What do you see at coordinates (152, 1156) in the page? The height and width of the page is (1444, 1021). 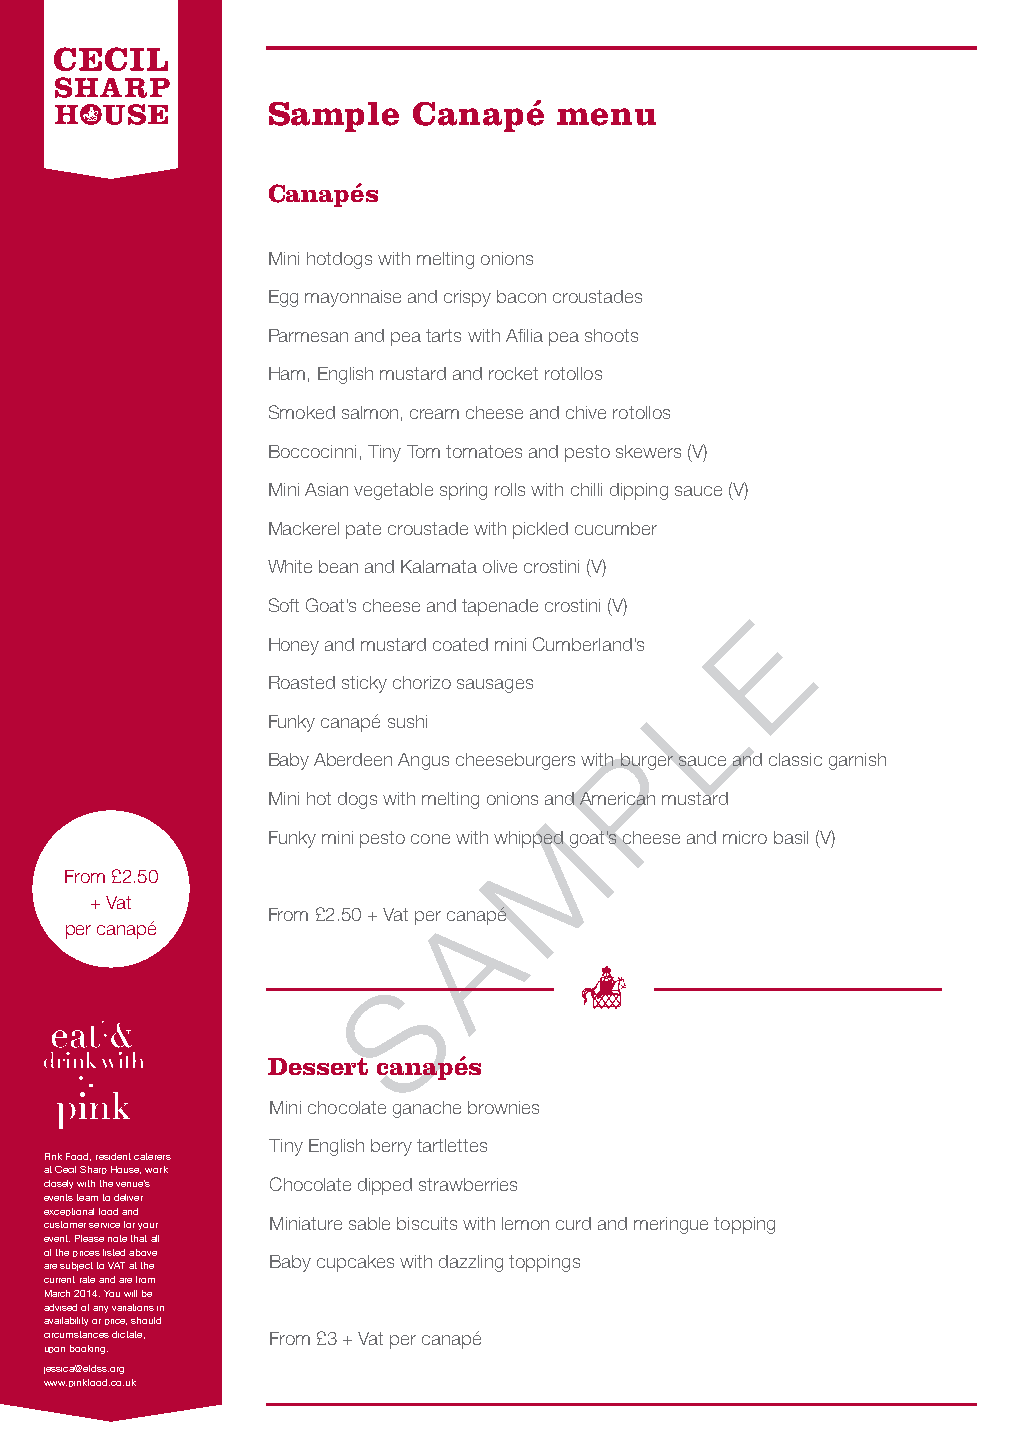 I see `caterers` at bounding box center [152, 1156].
